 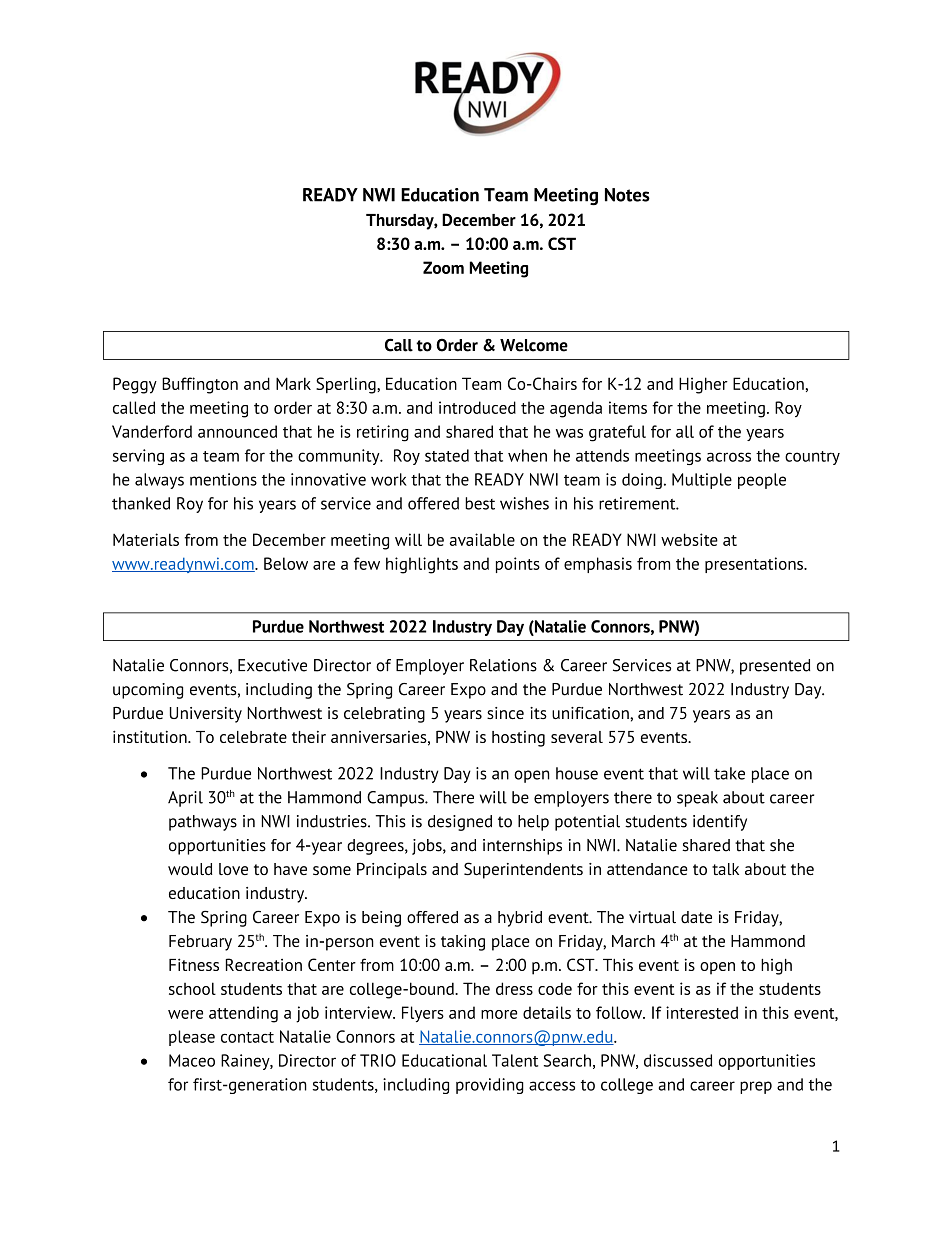 What do you see at coordinates (503, 665) in the document?
I see `Relations` at bounding box center [503, 665].
